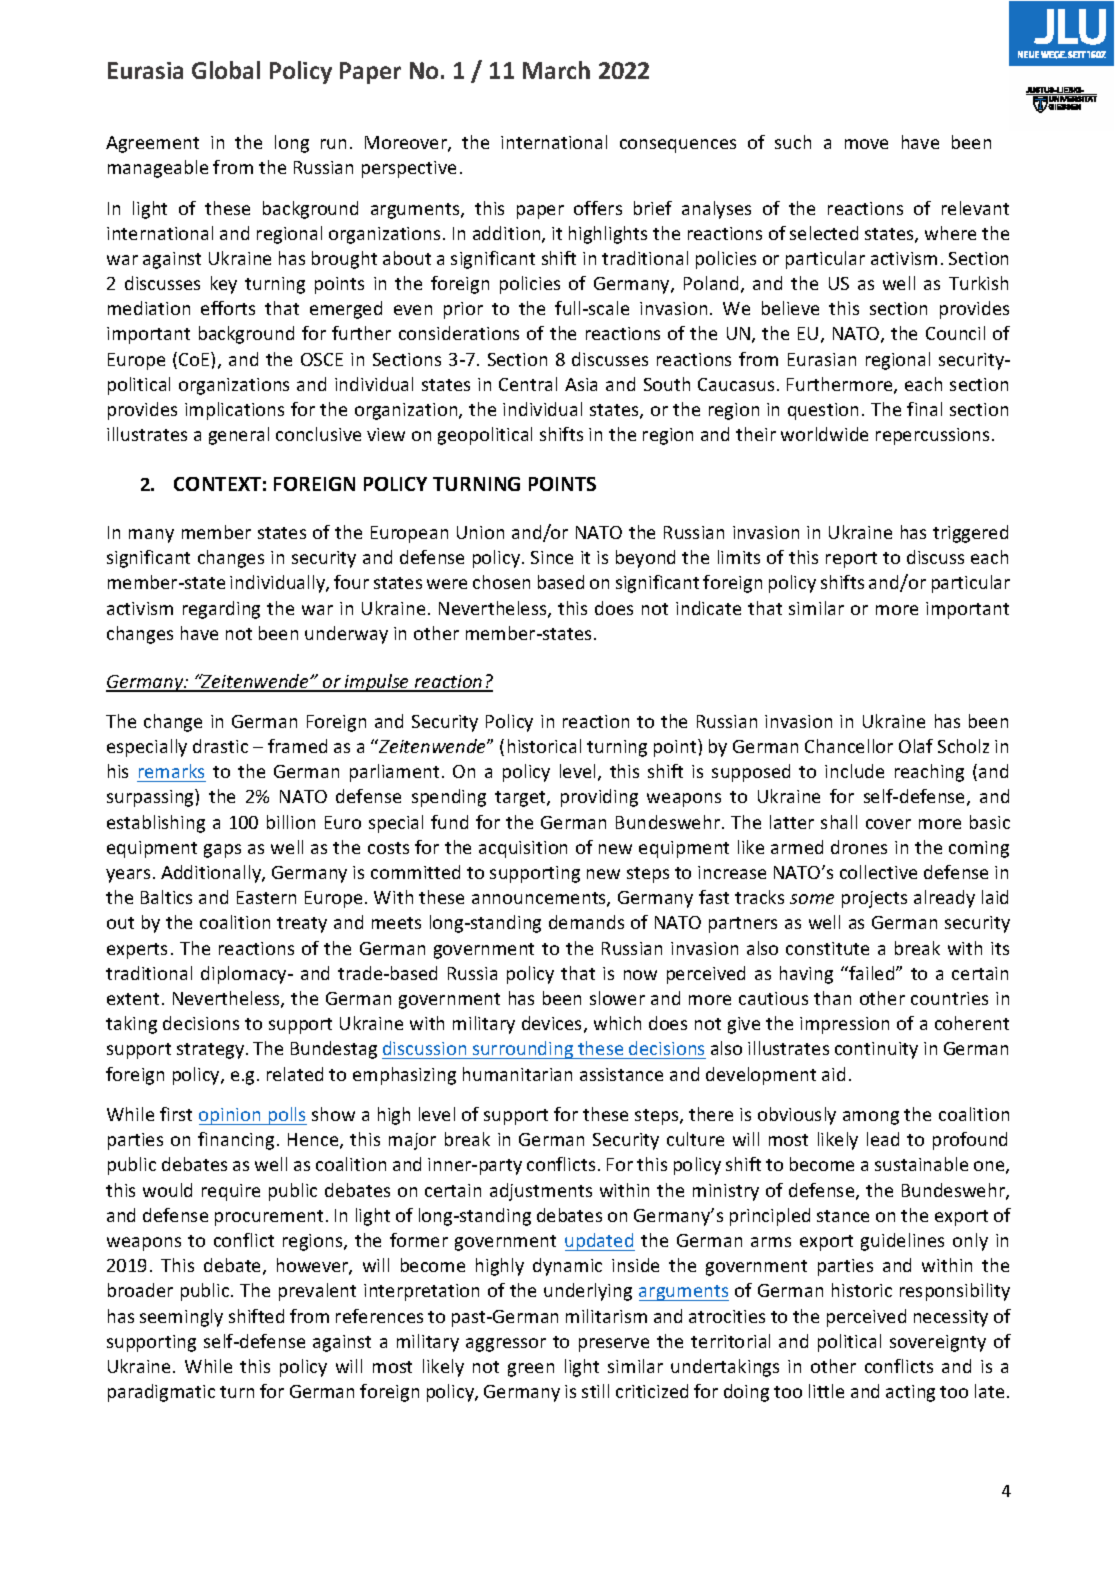 The width and height of the screenshot is (1117, 1580). What do you see at coordinates (220, 746) in the screenshot?
I see `drastic` at bounding box center [220, 746].
